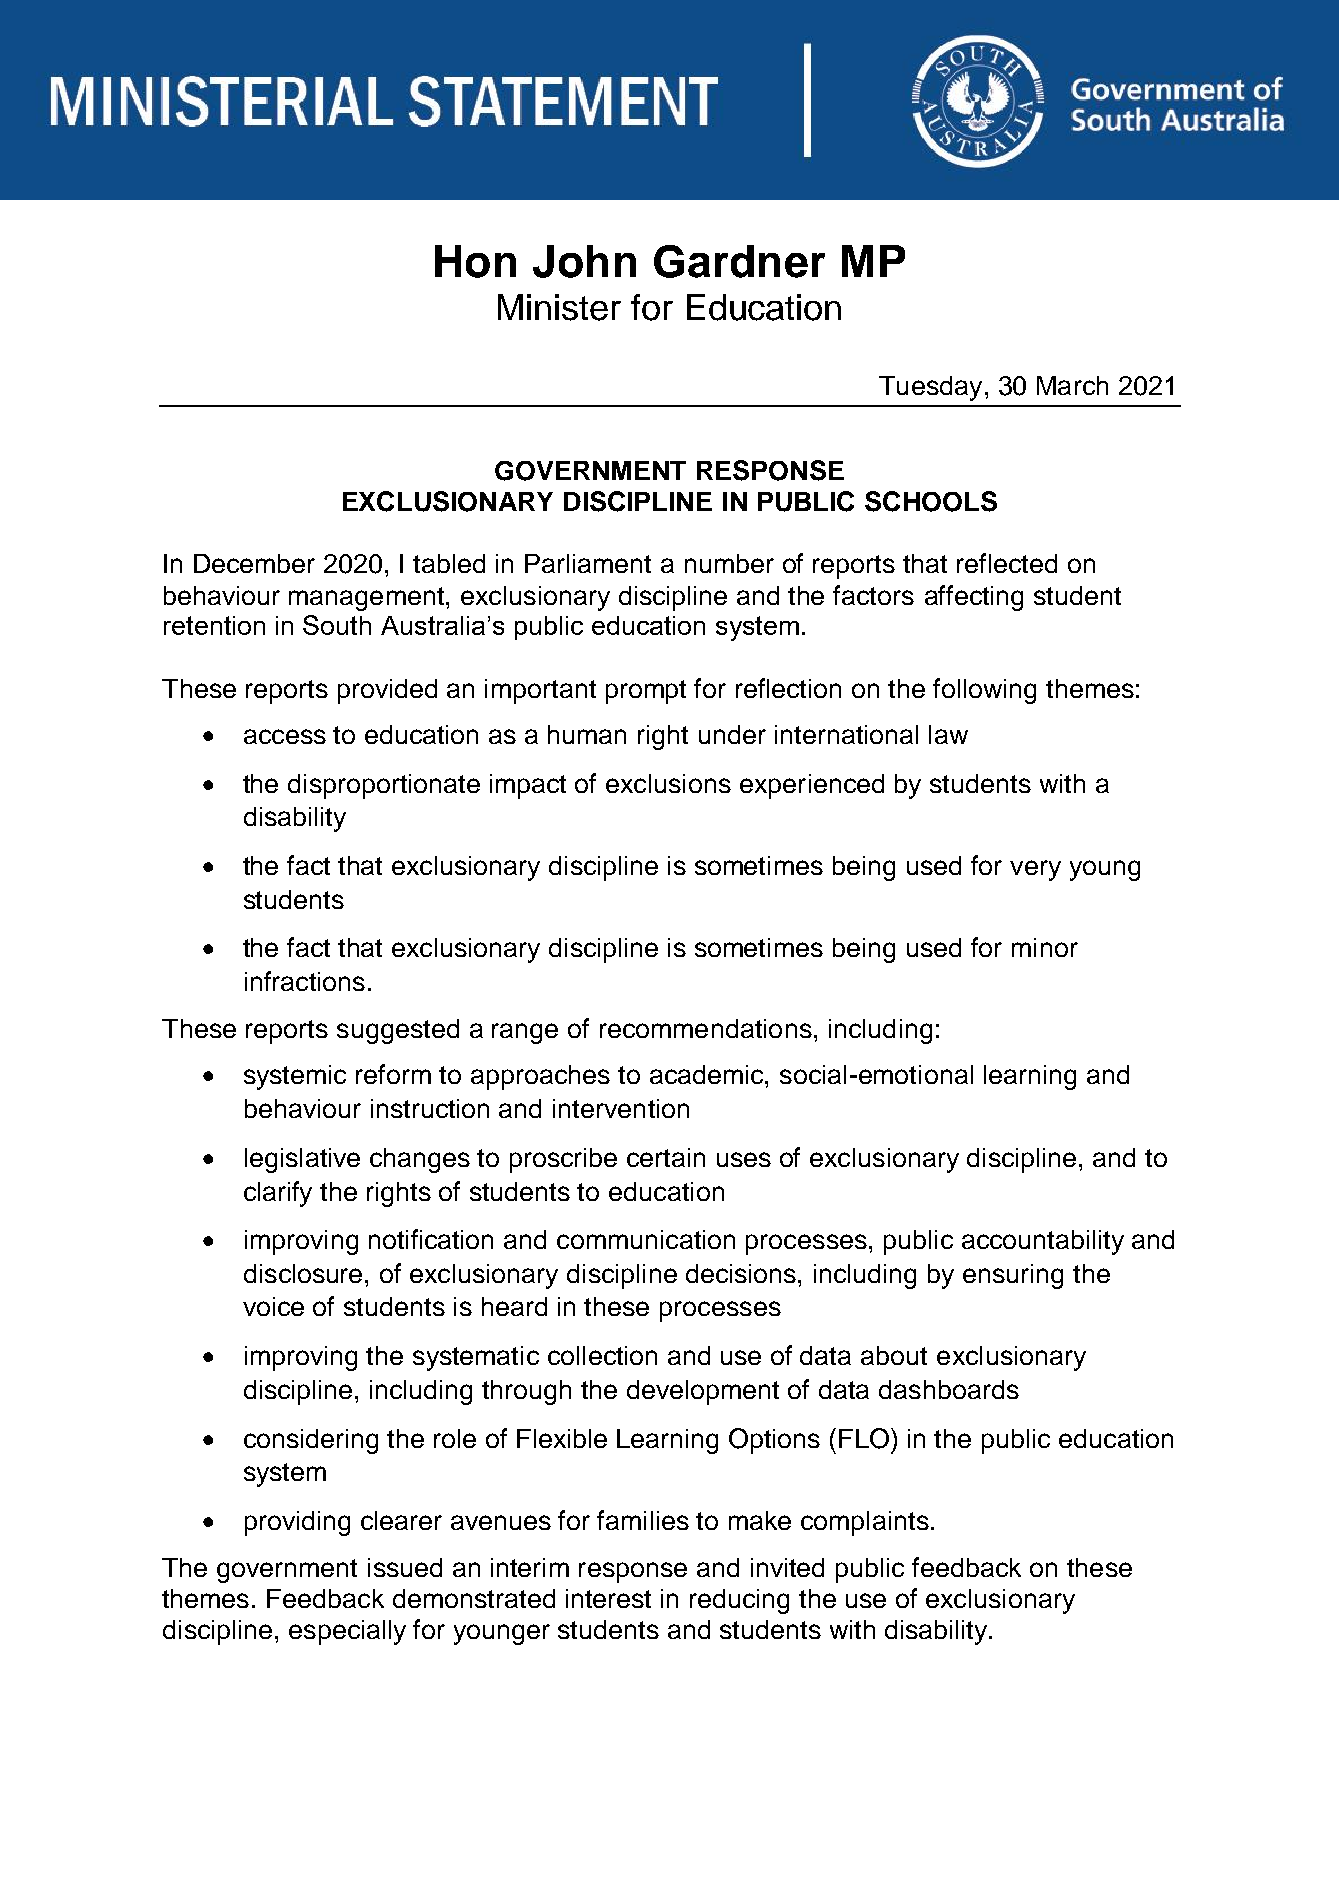 Image resolution: width=1339 pixels, height=1895 pixels. What do you see at coordinates (666, 1157) in the document?
I see `certain` at bounding box center [666, 1157].
